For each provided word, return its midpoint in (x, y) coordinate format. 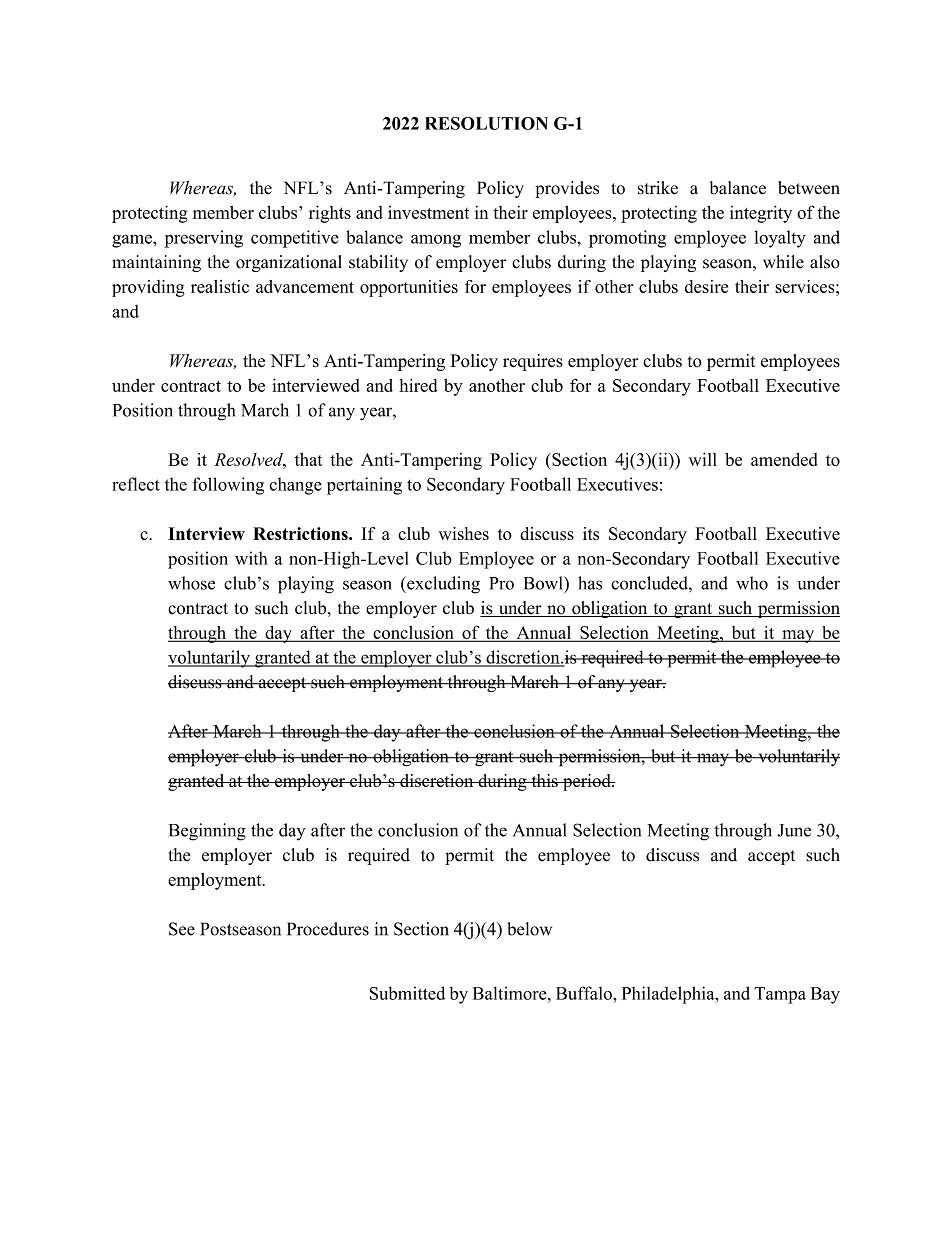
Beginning (207, 832)
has (590, 583)
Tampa (780, 995)
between (809, 188)
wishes (463, 533)
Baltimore (511, 993)
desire (706, 286)
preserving (203, 239)
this (544, 780)
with (251, 558)
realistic (220, 286)
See (182, 929)
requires (533, 362)
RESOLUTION (486, 123)
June (794, 830)
